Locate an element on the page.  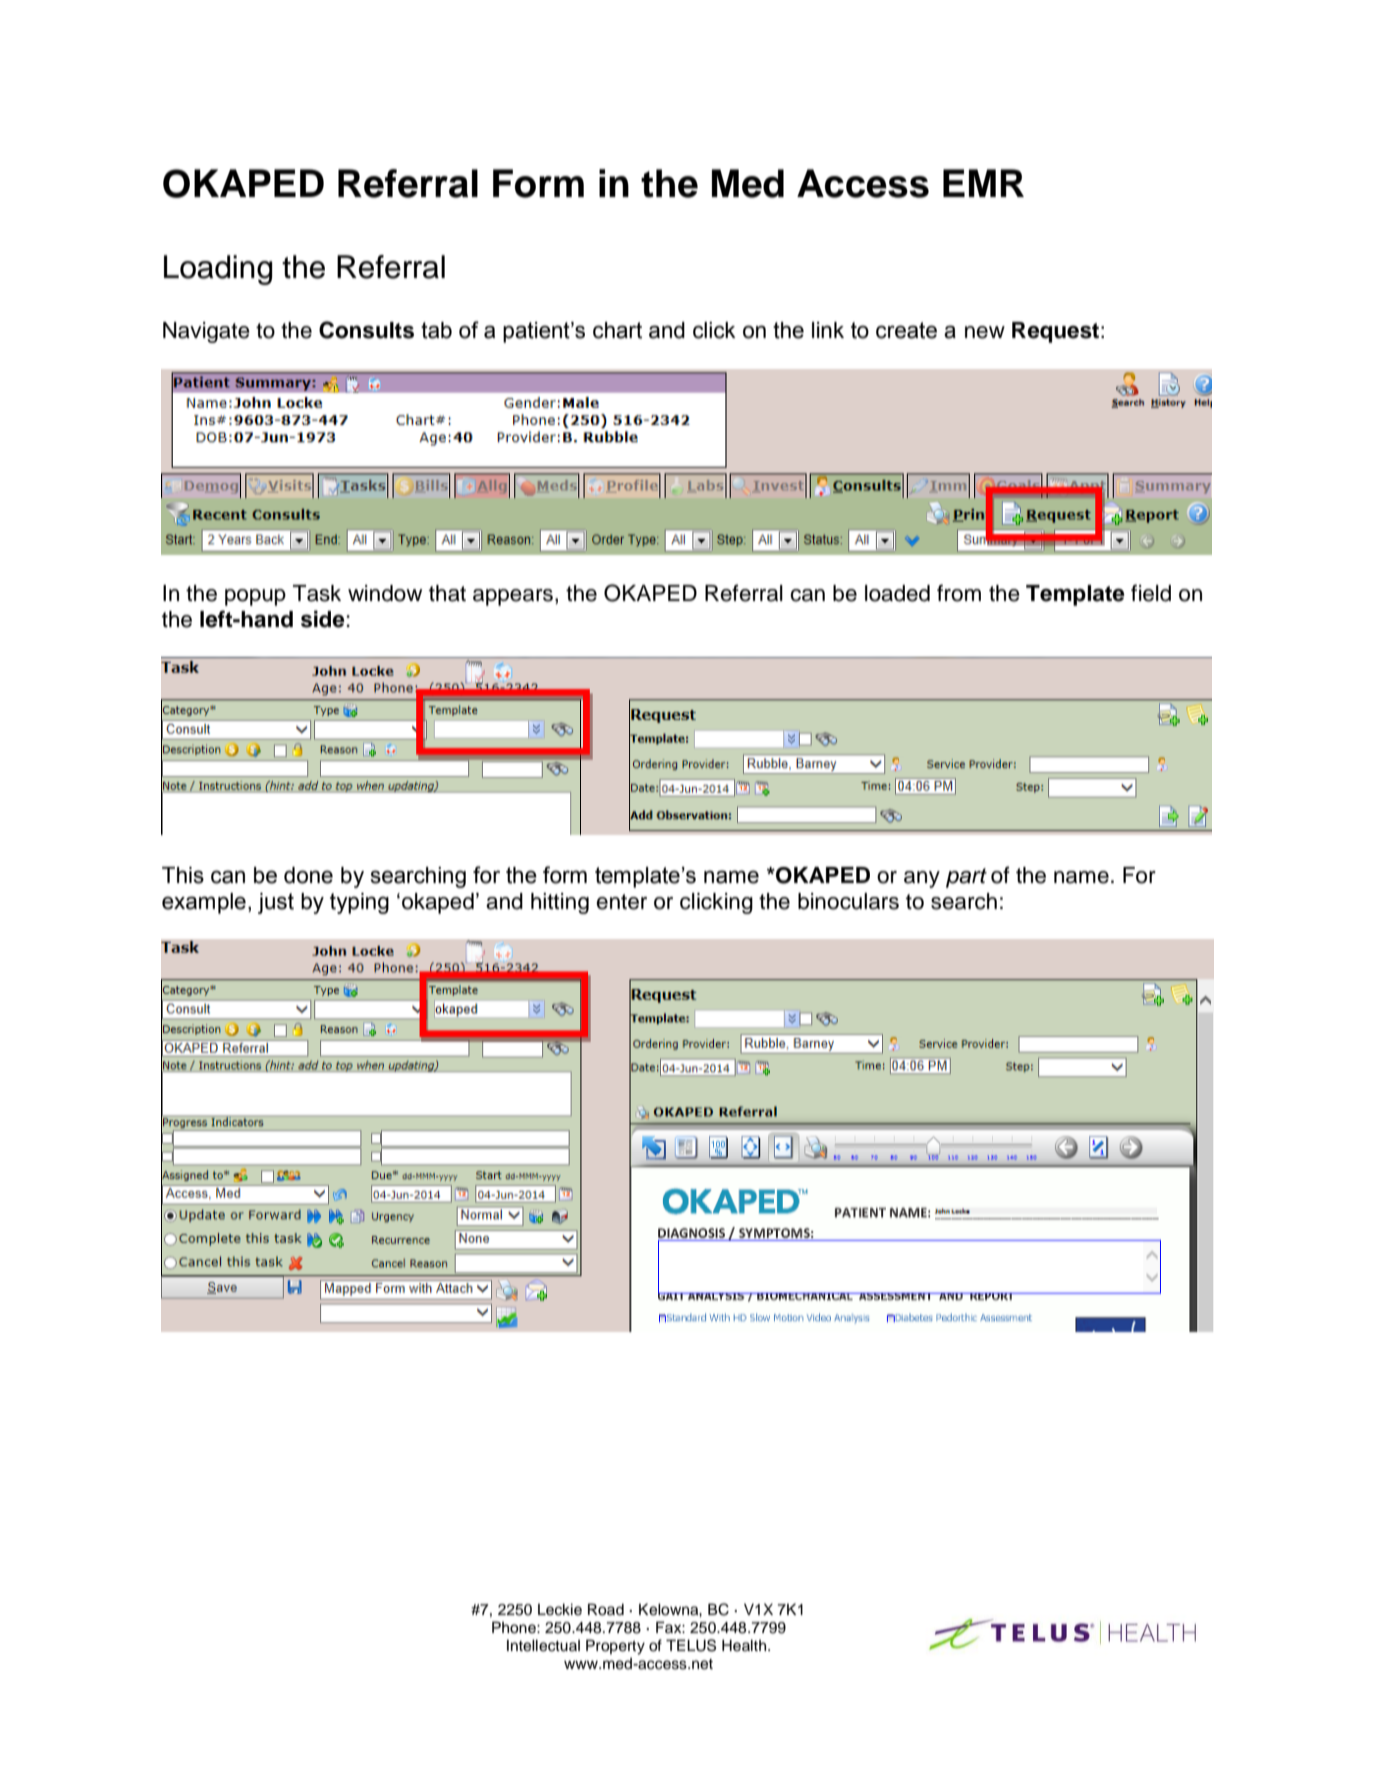
just is located at coordinates (276, 903).
